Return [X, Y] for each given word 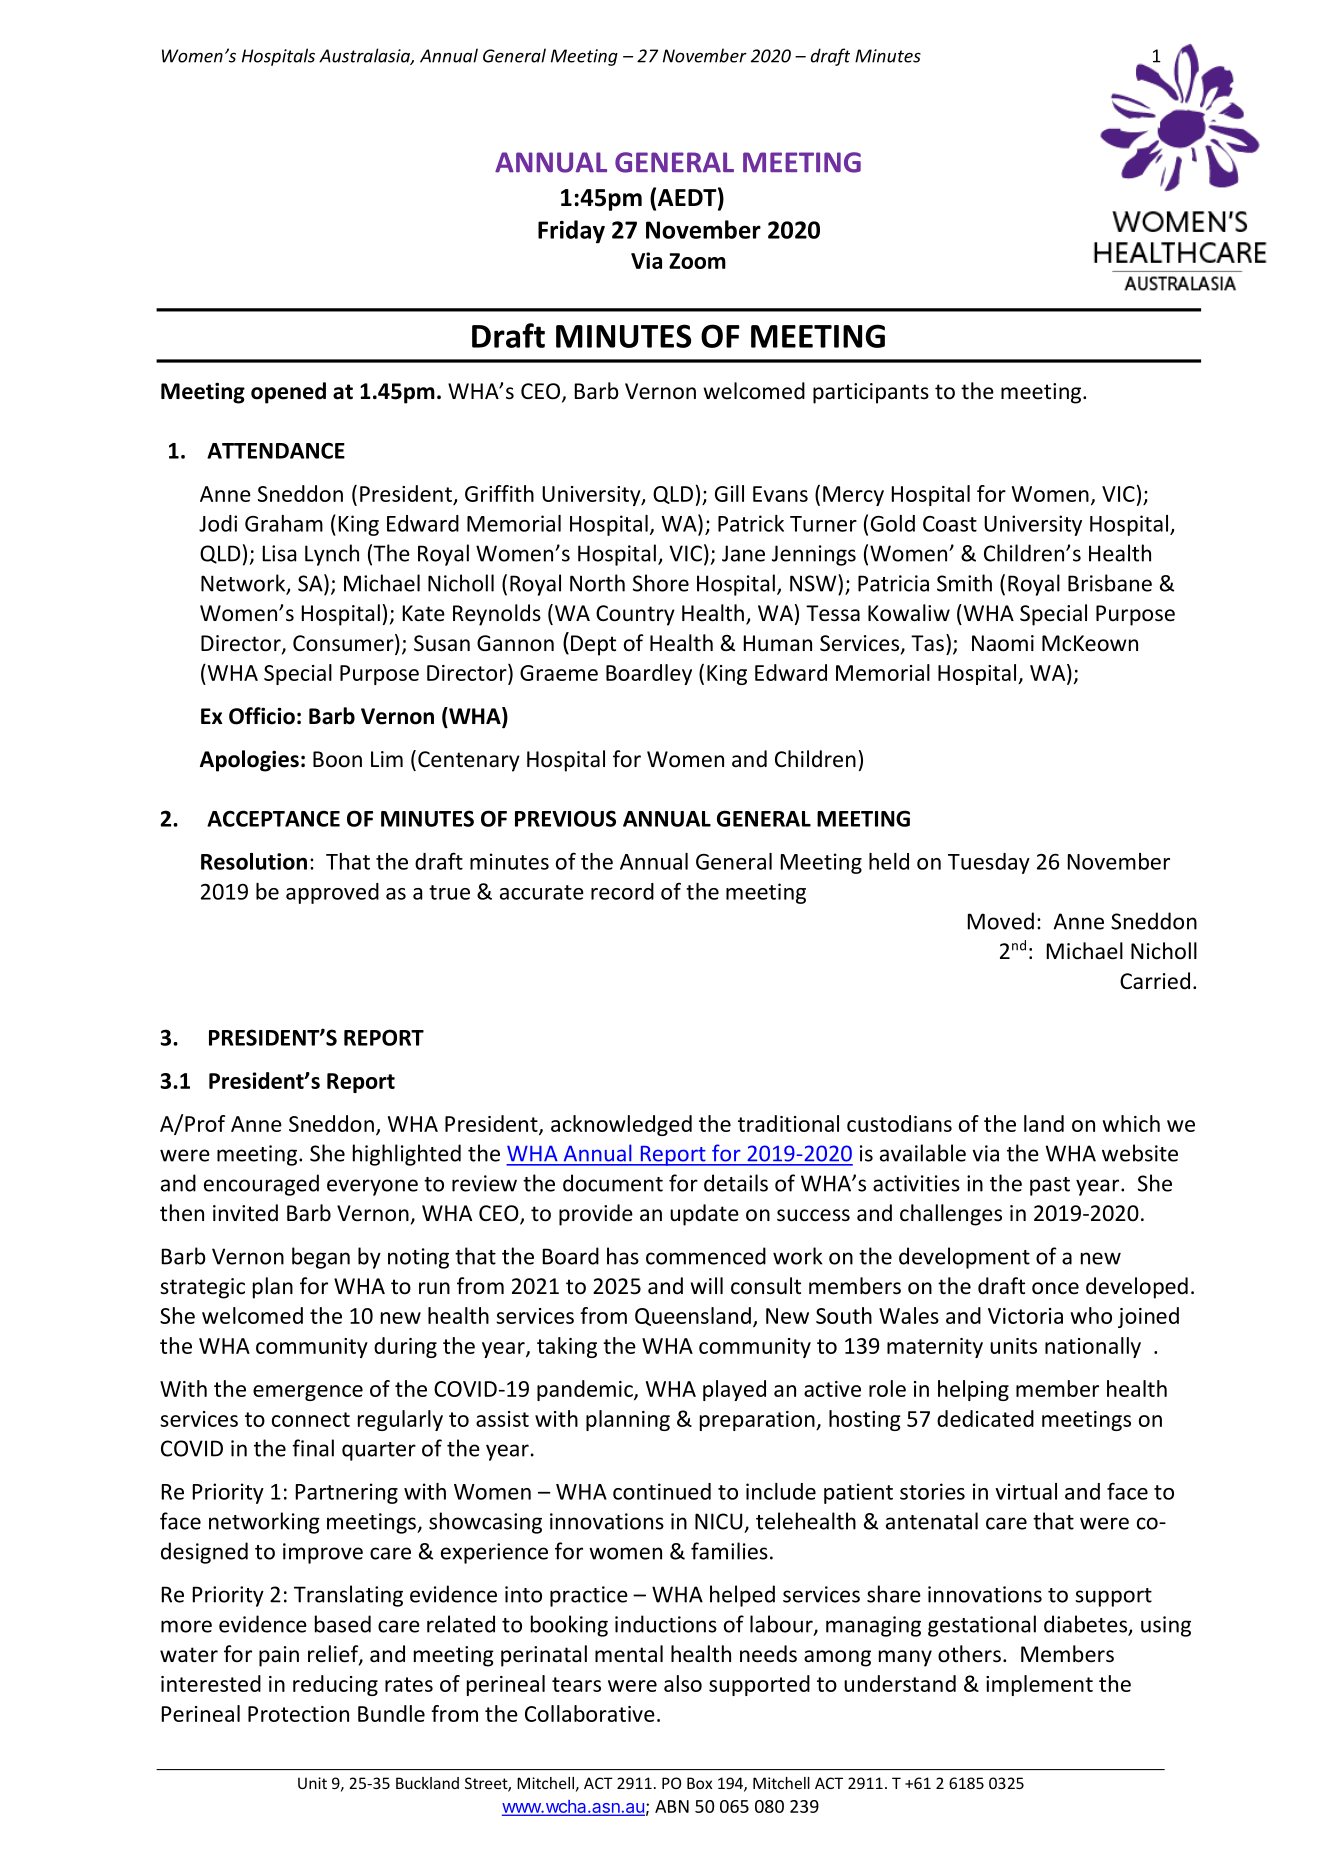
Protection [298, 1714]
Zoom [697, 261]
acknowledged [621, 1125]
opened [288, 393]
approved [332, 893]
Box [699, 1783]
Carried [1155, 981]
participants [871, 393]
